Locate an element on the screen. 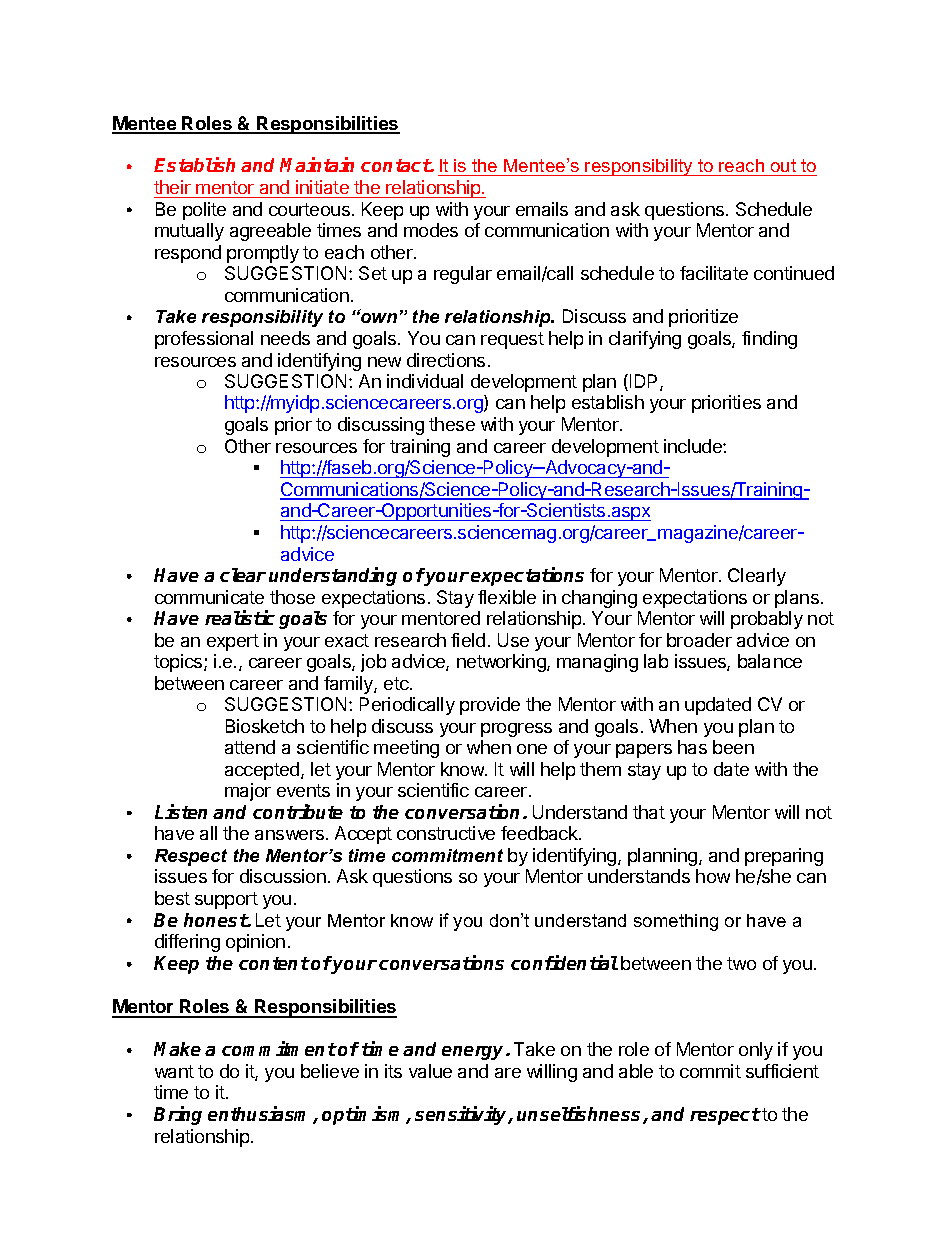  modes is located at coordinates (431, 230).
